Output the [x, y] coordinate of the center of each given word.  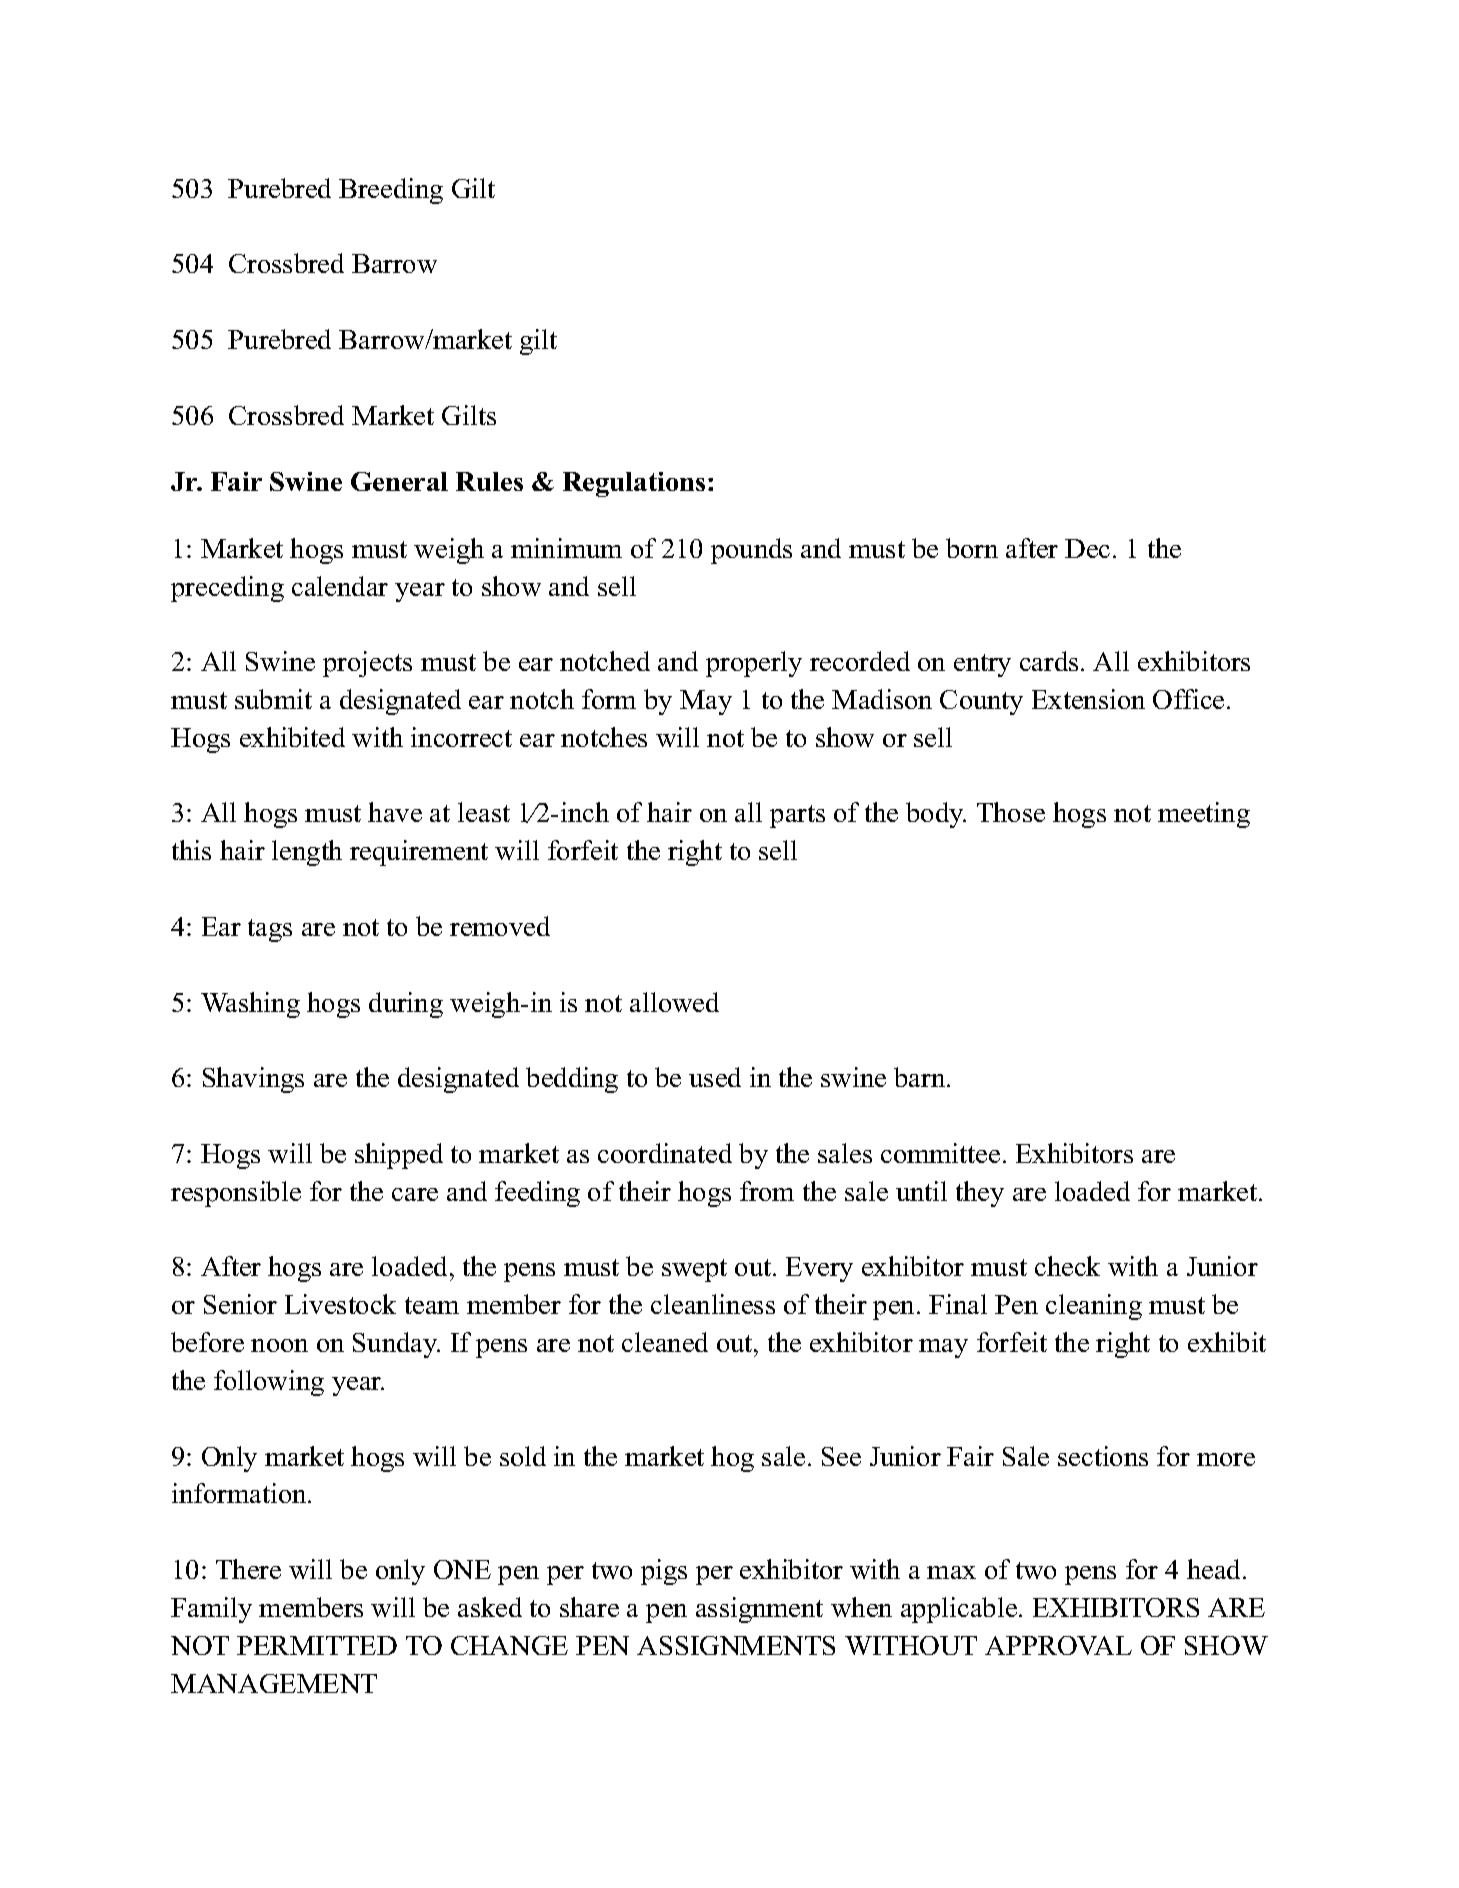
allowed [674, 1002]
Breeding [391, 191]
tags [270, 930]
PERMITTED [317, 1645]
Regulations [634, 484]
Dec [1087, 548]
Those [1011, 812]
